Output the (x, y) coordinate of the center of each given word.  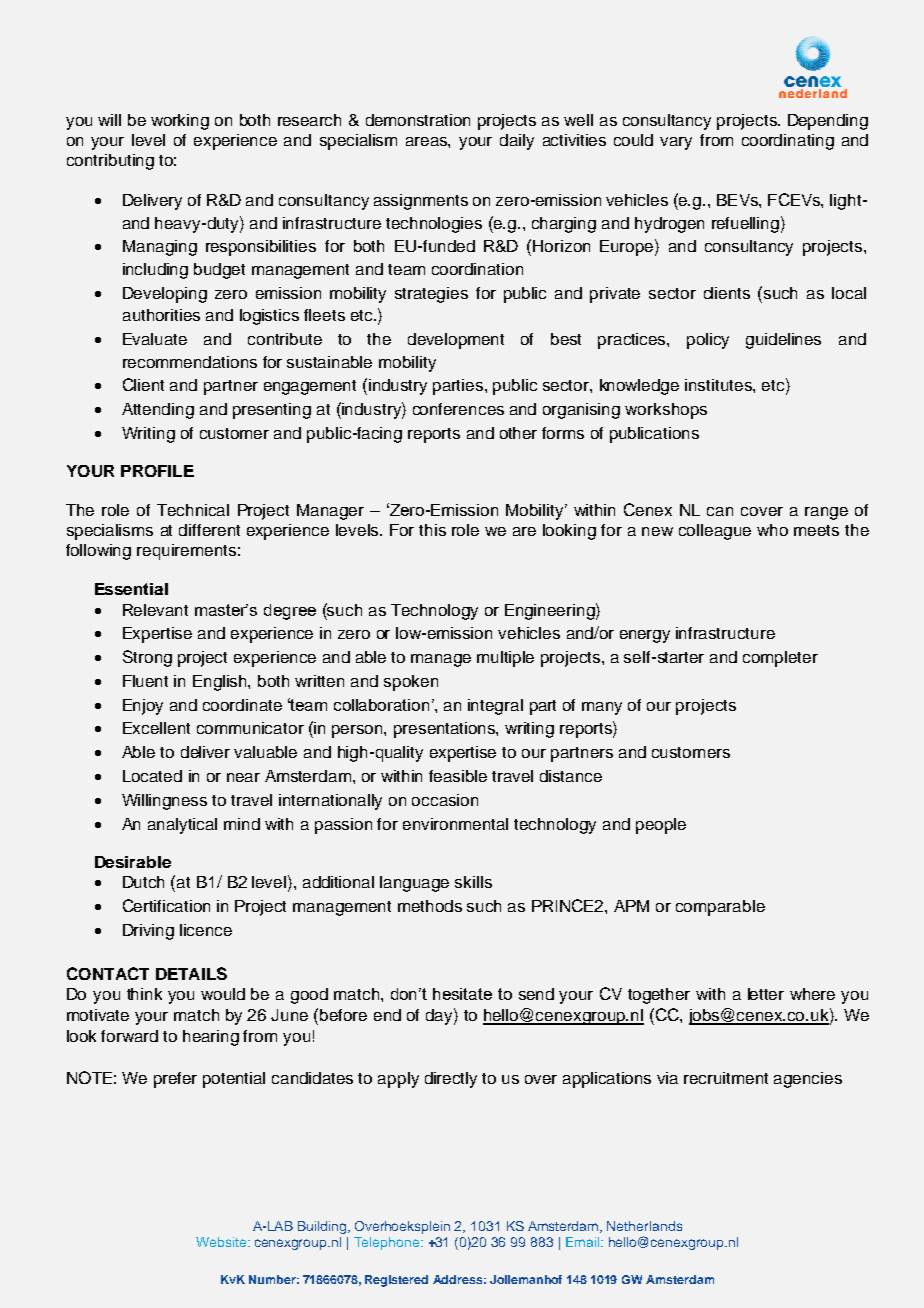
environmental (455, 824)
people (661, 826)
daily (517, 142)
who (772, 530)
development (456, 341)
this (432, 530)
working (180, 122)
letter (766, 994)
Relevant (155, 610)
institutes (719, 385)
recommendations (190, 362)
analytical (182, 826)
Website (222, 1242)
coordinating (788, 142)
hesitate (462, 994)
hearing (211, 1038)
